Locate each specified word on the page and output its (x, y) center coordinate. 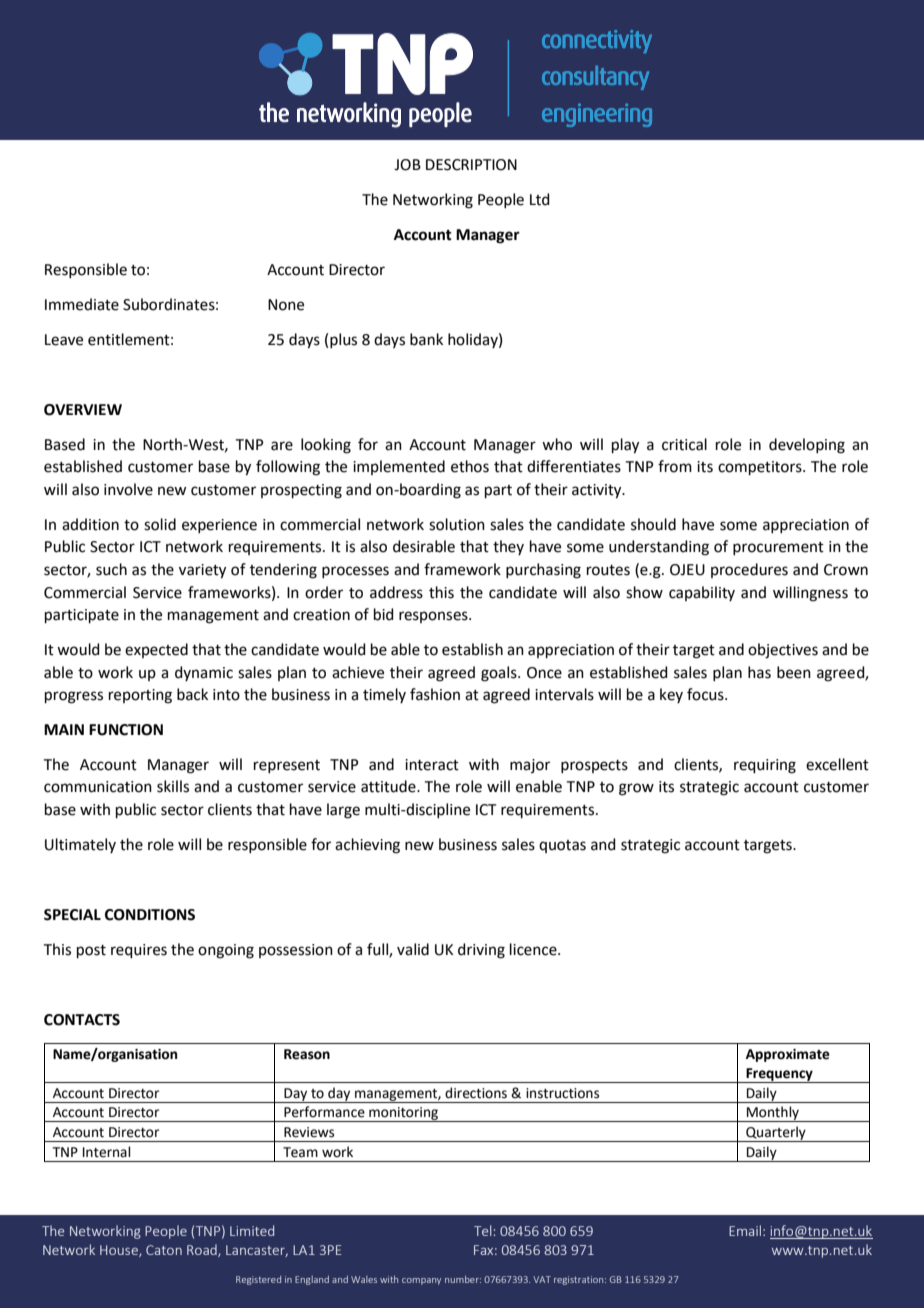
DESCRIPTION (471, 165)
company (421, 1281)
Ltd (540, 199)
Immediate (82, 304)
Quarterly (776, 1134)
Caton (164, 1250)
